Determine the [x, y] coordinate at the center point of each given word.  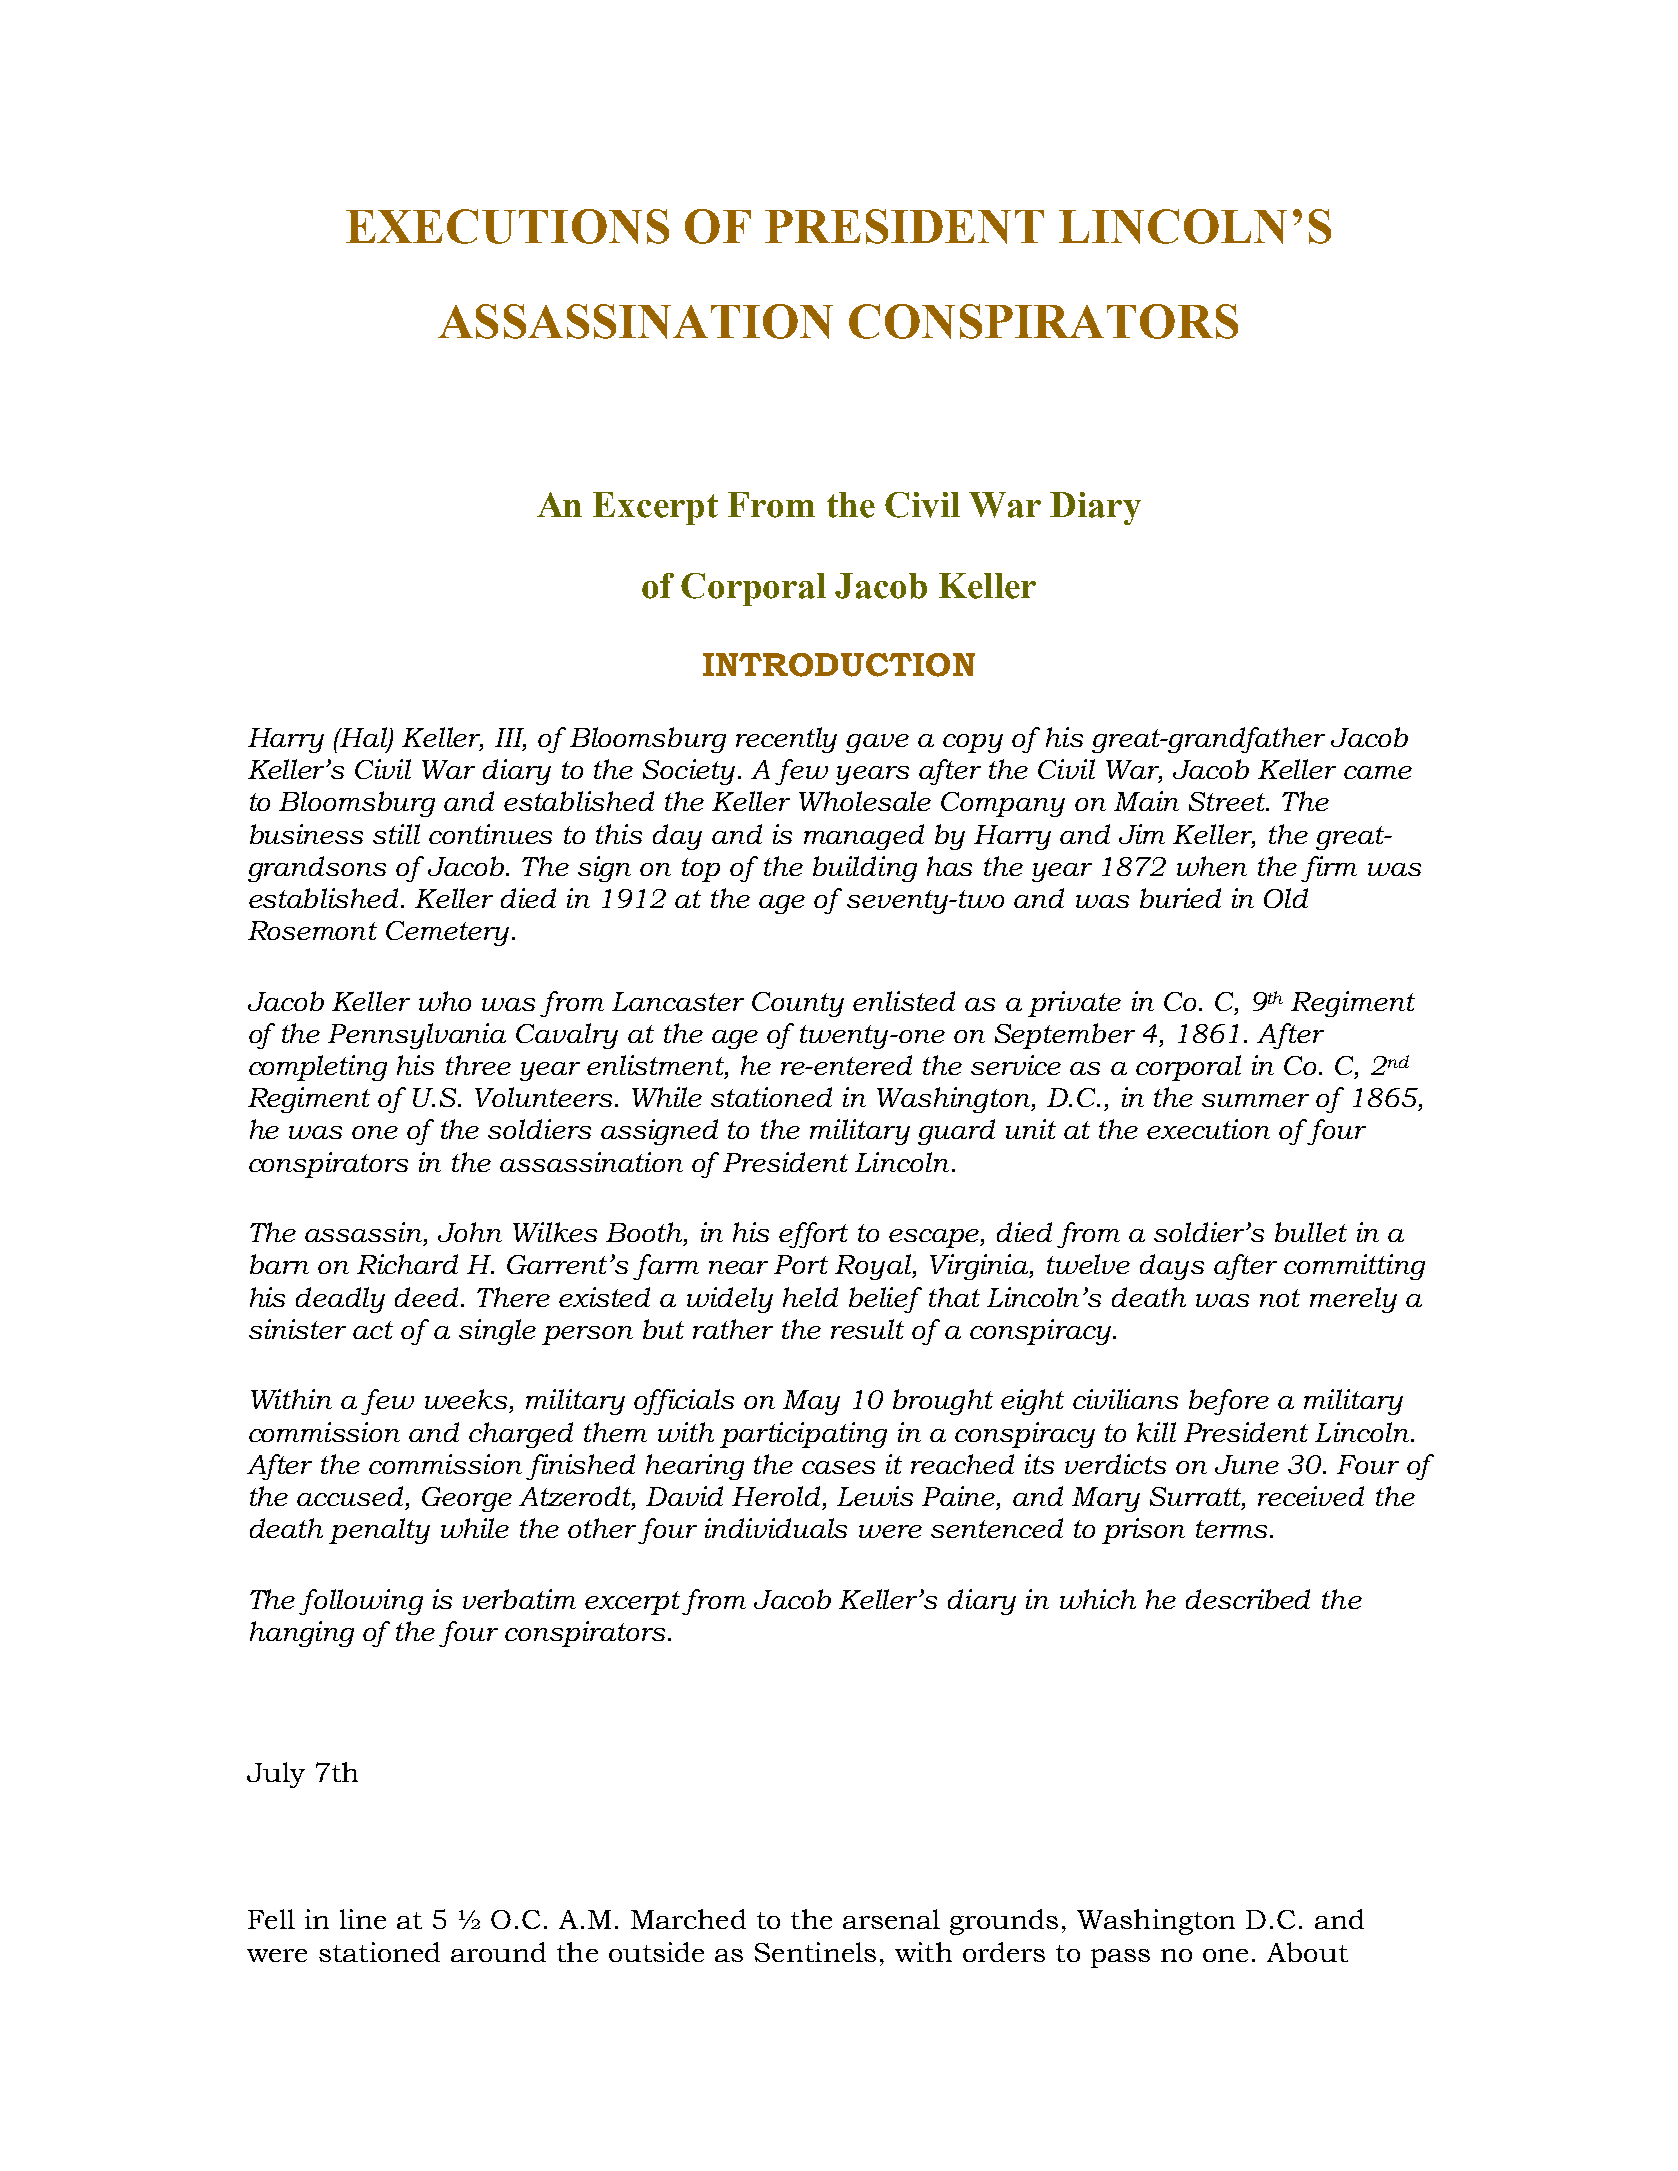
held [810, 1297]
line [363, 1919]
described [1248, 1599]
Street [1228, 801]
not [1280, 1298]
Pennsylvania [417, 1036]
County [798, 1004]
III [510, 739]
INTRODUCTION [839, 665]
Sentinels [815, 1952]
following [361, 1602]
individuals [776, 1528]
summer [1255, 1100]
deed [428, 1297]
